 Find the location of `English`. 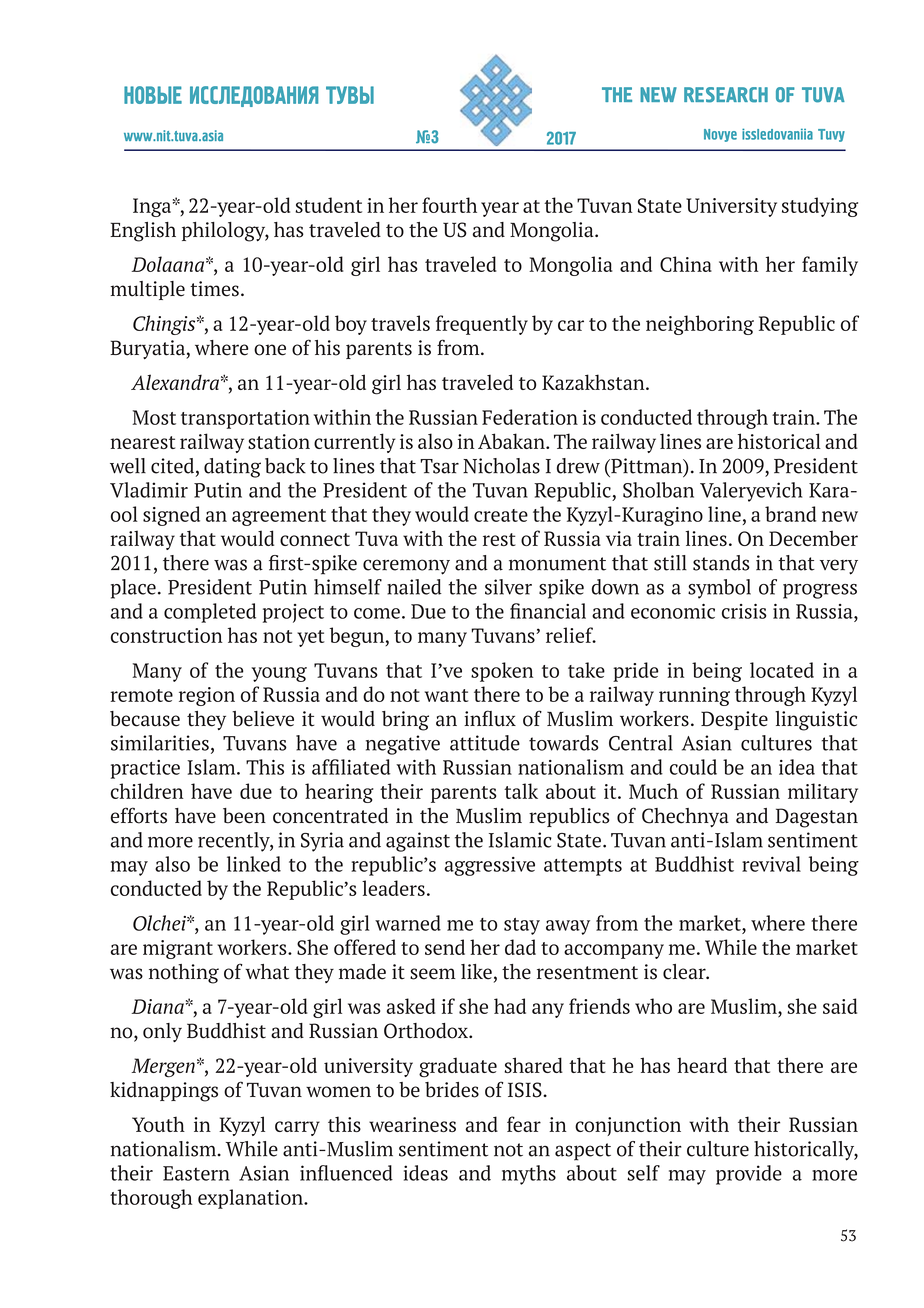

English is located at coordinates (143, 232).
